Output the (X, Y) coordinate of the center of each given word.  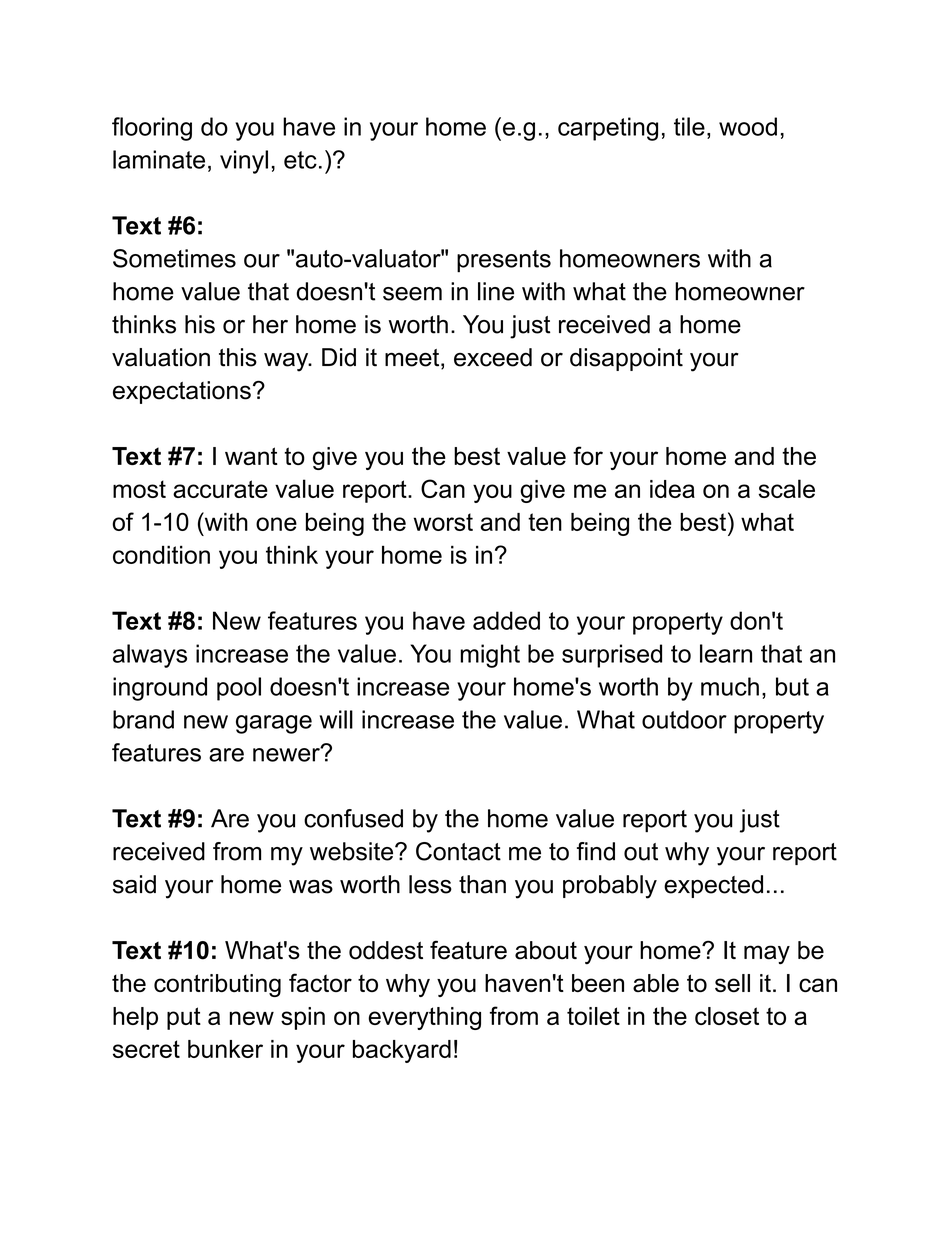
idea (672, 489)
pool (239, 689)
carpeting (608, 129)
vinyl (244, 162)
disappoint (626, 359)
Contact (458, 851)
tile (689, 126)
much (730, 686)
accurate (220, 489)
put (184, 1018)
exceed (493, 357)
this (238, 357)
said (134, 884)
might (490, 656)
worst (443, 522)
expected (713, 886)
